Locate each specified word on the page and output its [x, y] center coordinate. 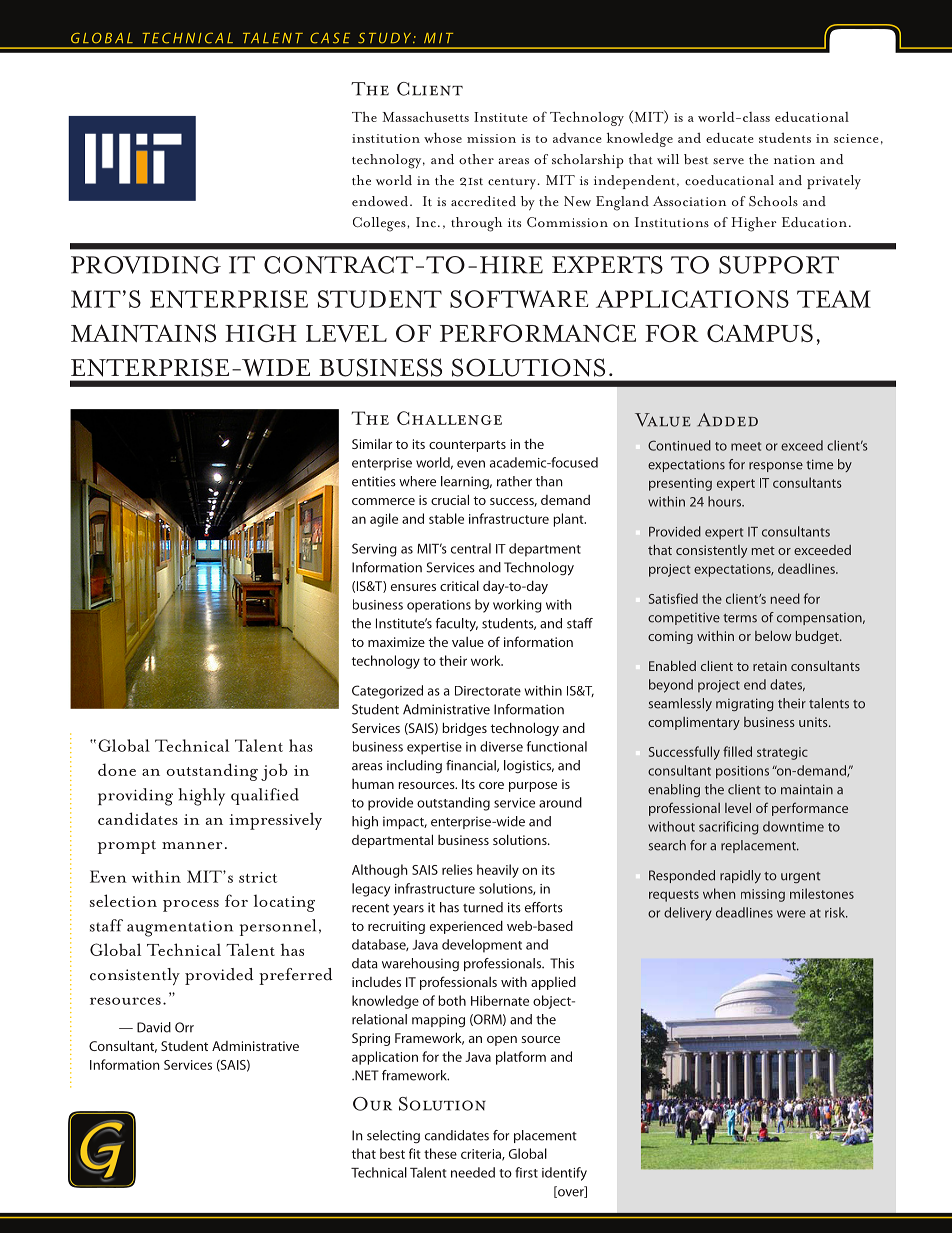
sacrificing [729, 828]
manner [192, 846]
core [491, 785]
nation [794, 160]
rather [514, 481]
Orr [184, 1027]
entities [374, 481]
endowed [381, 201]
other [476, 159]
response [776, 467]
